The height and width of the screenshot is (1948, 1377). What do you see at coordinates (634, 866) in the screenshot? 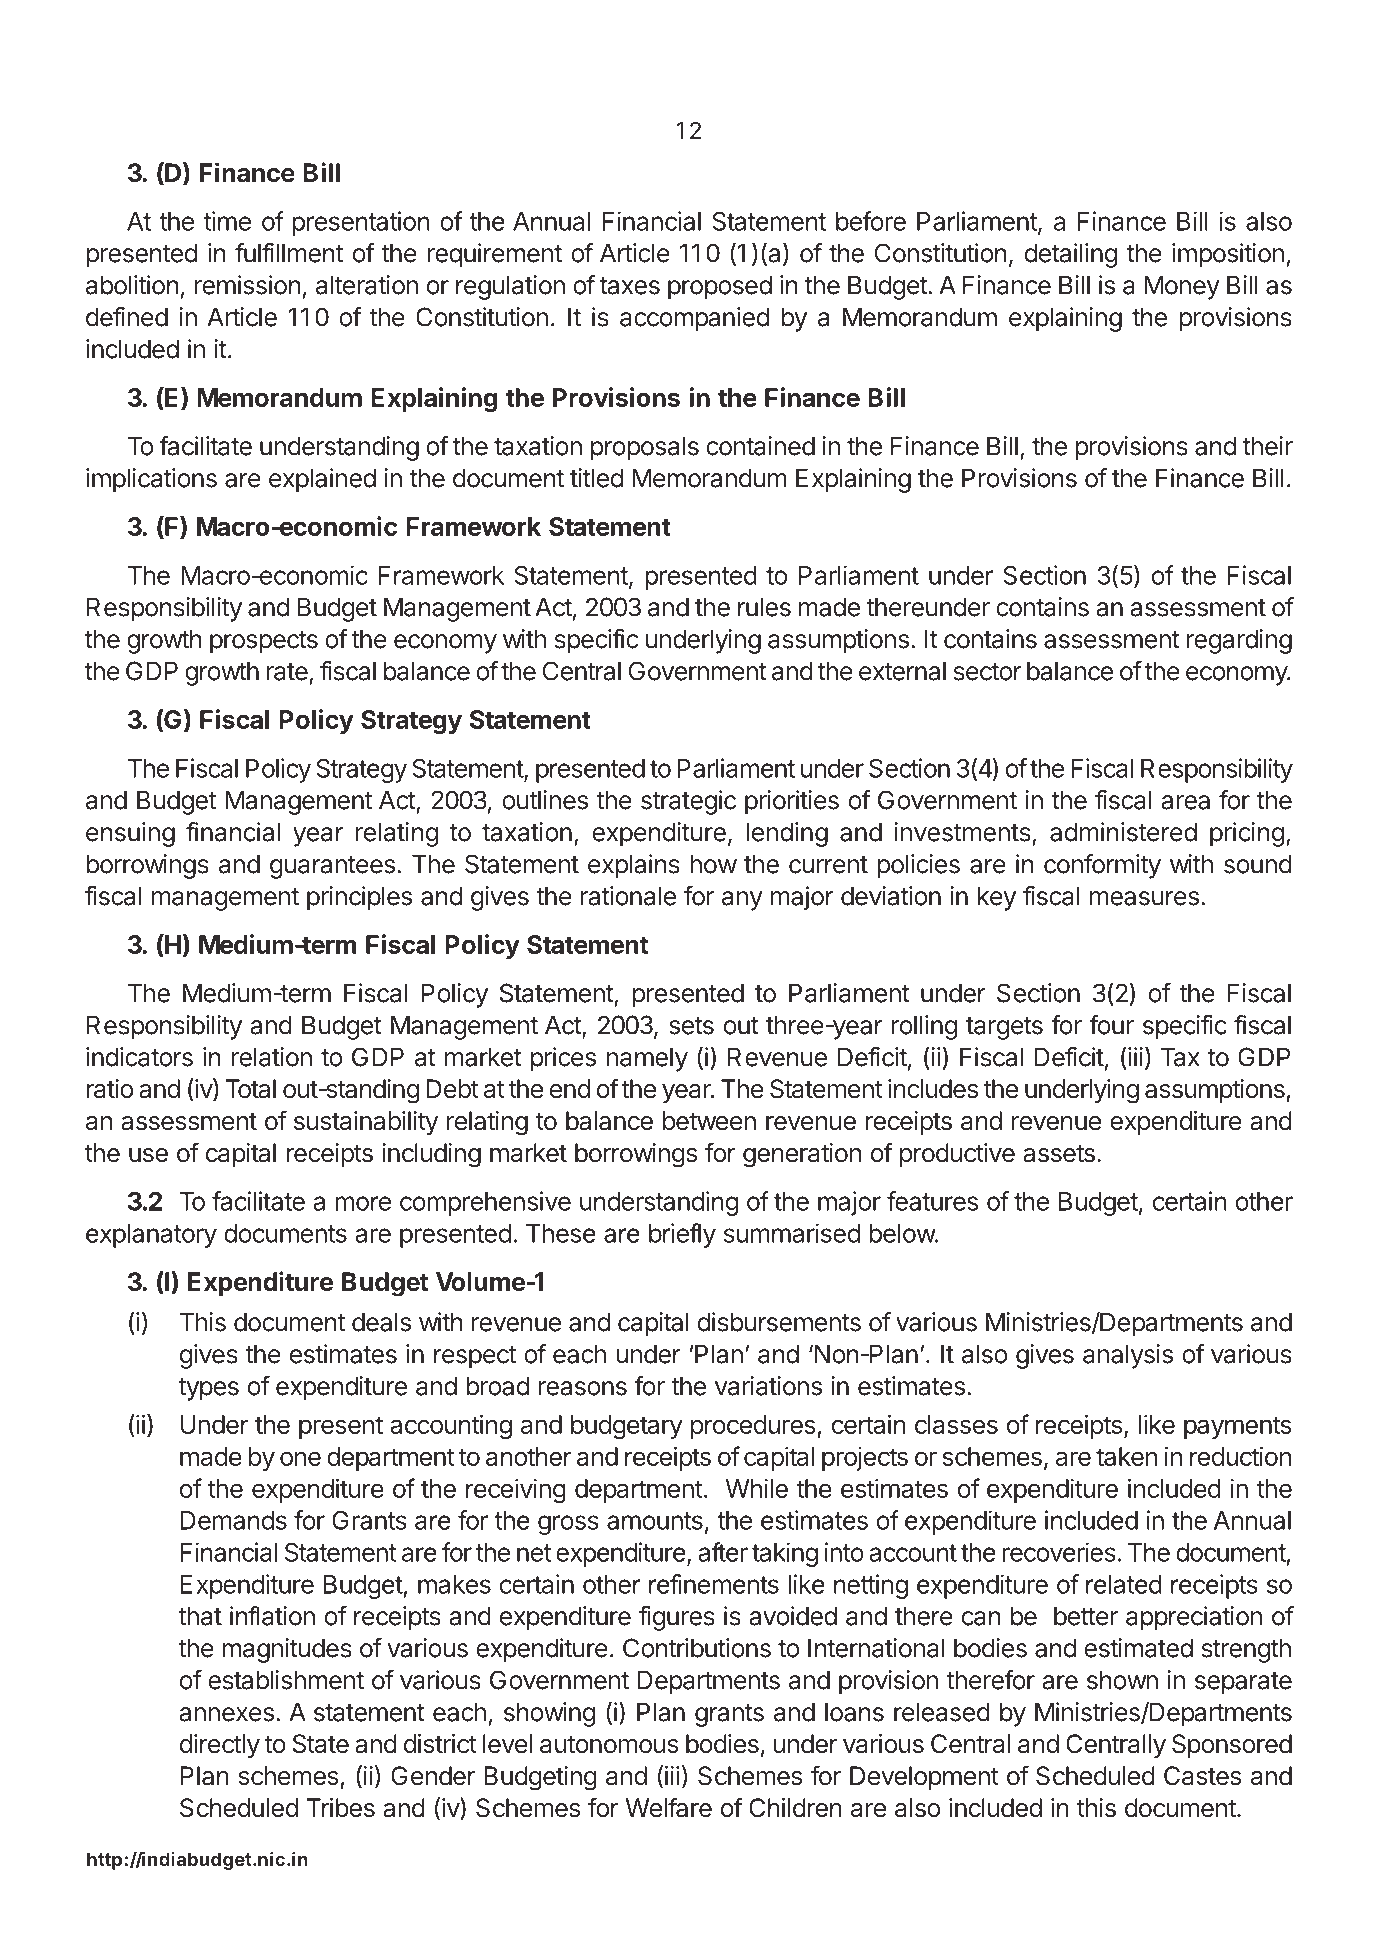
I see `explains` at bounding box center [634, 866].
